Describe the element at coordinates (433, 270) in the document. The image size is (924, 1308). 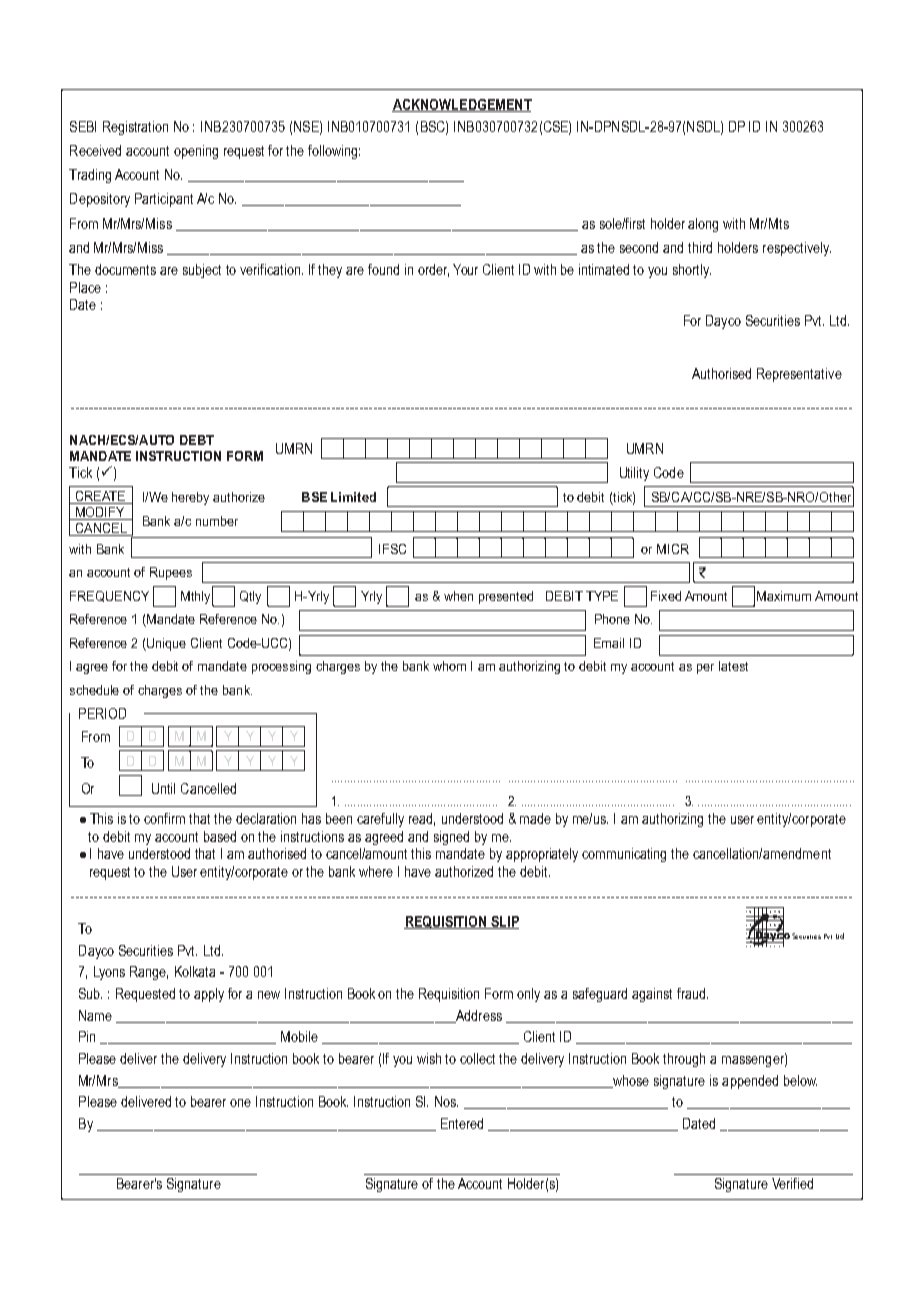
I see `order` at that location.
